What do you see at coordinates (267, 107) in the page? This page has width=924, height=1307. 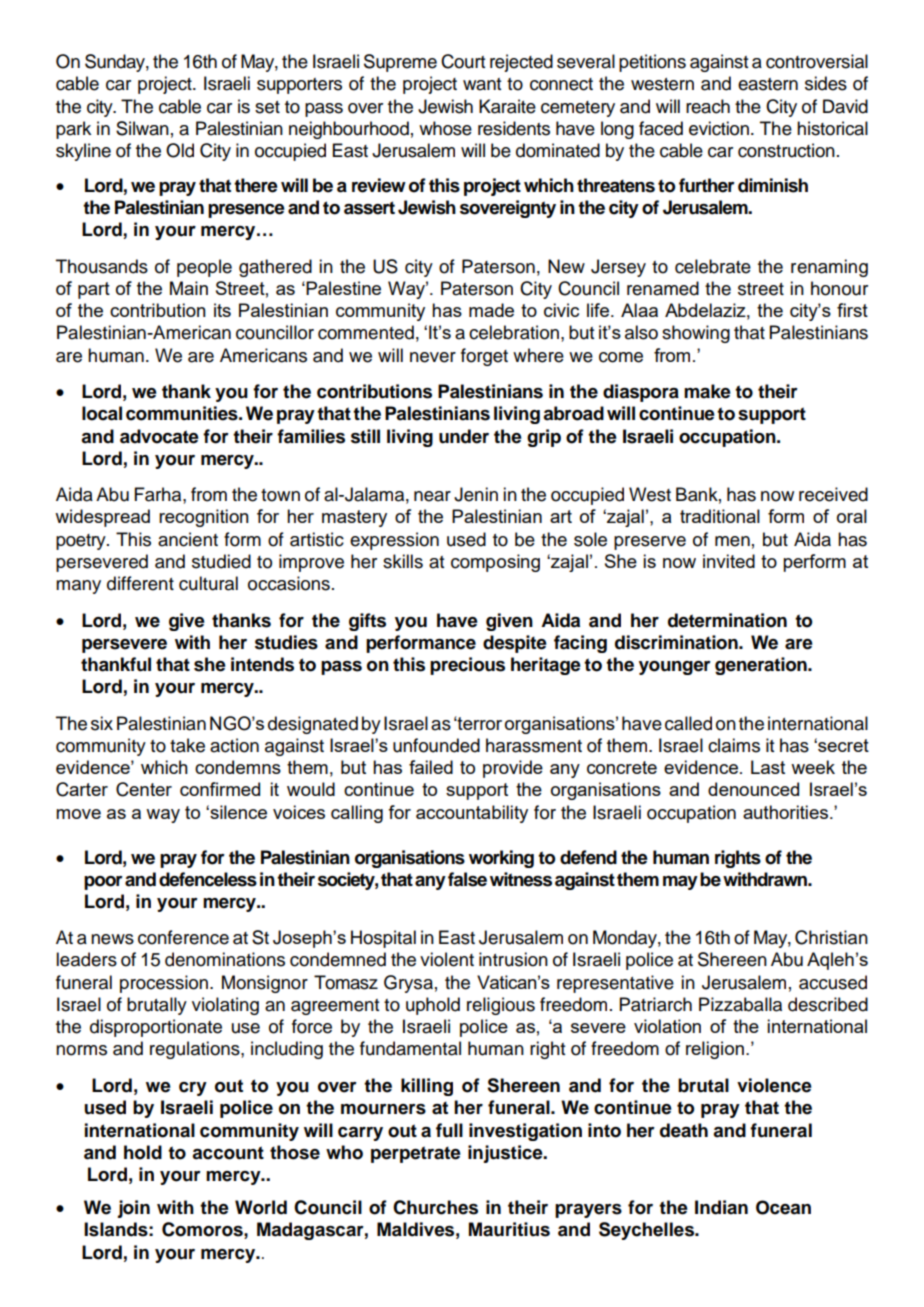 I see `set` at bounding box center [267, 107].
